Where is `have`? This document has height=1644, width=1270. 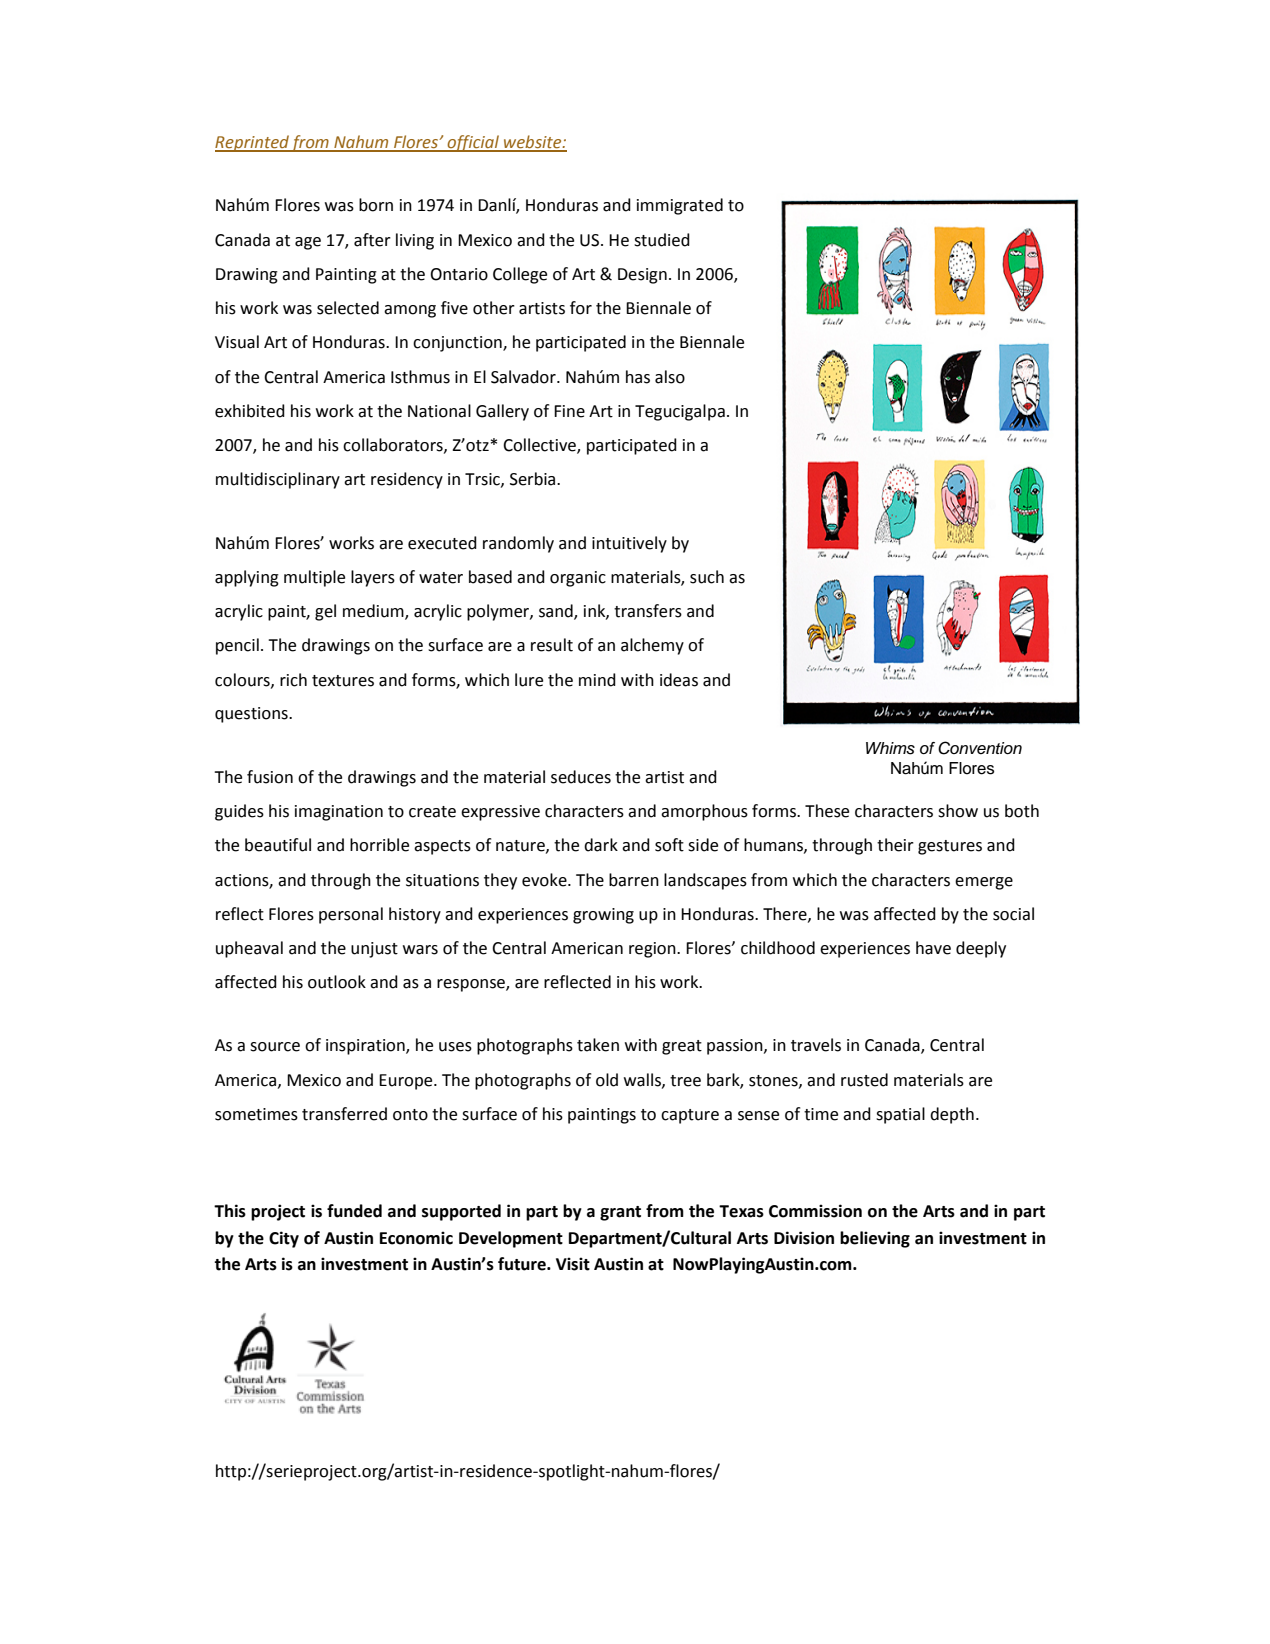
have is located at coordinates (933, 948).
